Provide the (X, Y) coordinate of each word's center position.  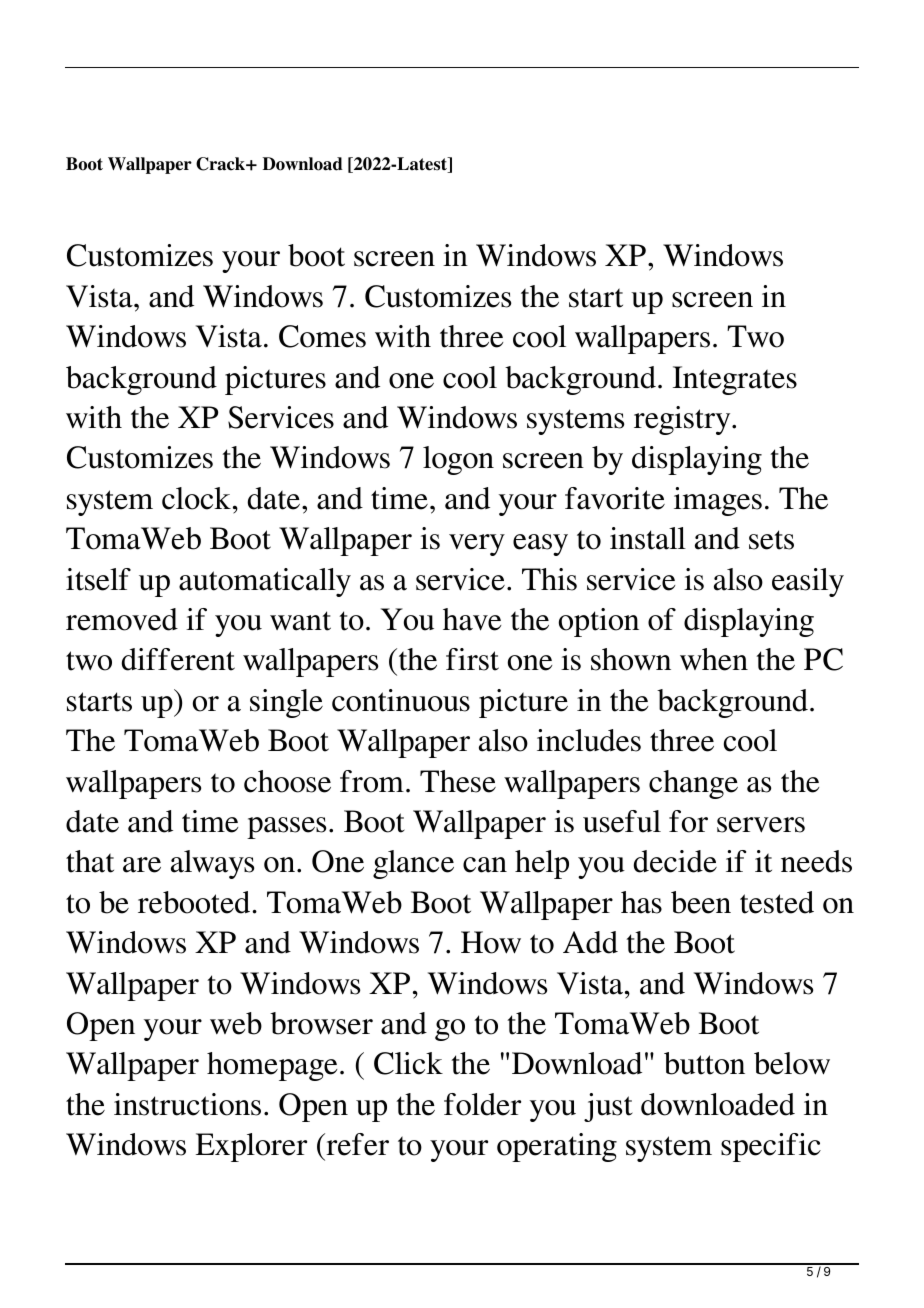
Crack (221, 164)
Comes (322, 336)
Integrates (735, 380)
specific (771, 1147)
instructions (187, 1104)
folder (482, 1104)
